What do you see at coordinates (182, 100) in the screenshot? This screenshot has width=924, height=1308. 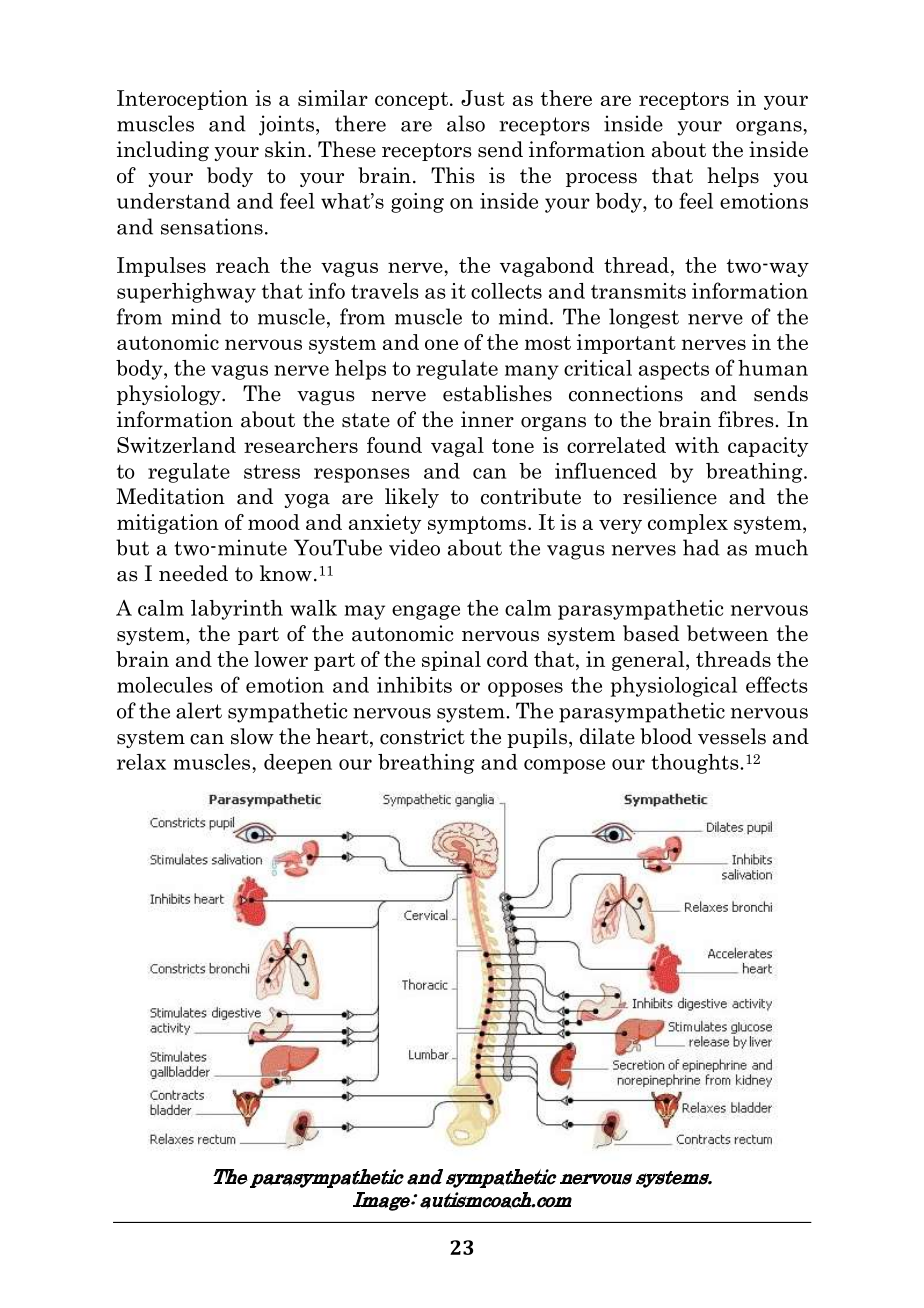 I see `Interoception` at bounding box center [182, 100].
